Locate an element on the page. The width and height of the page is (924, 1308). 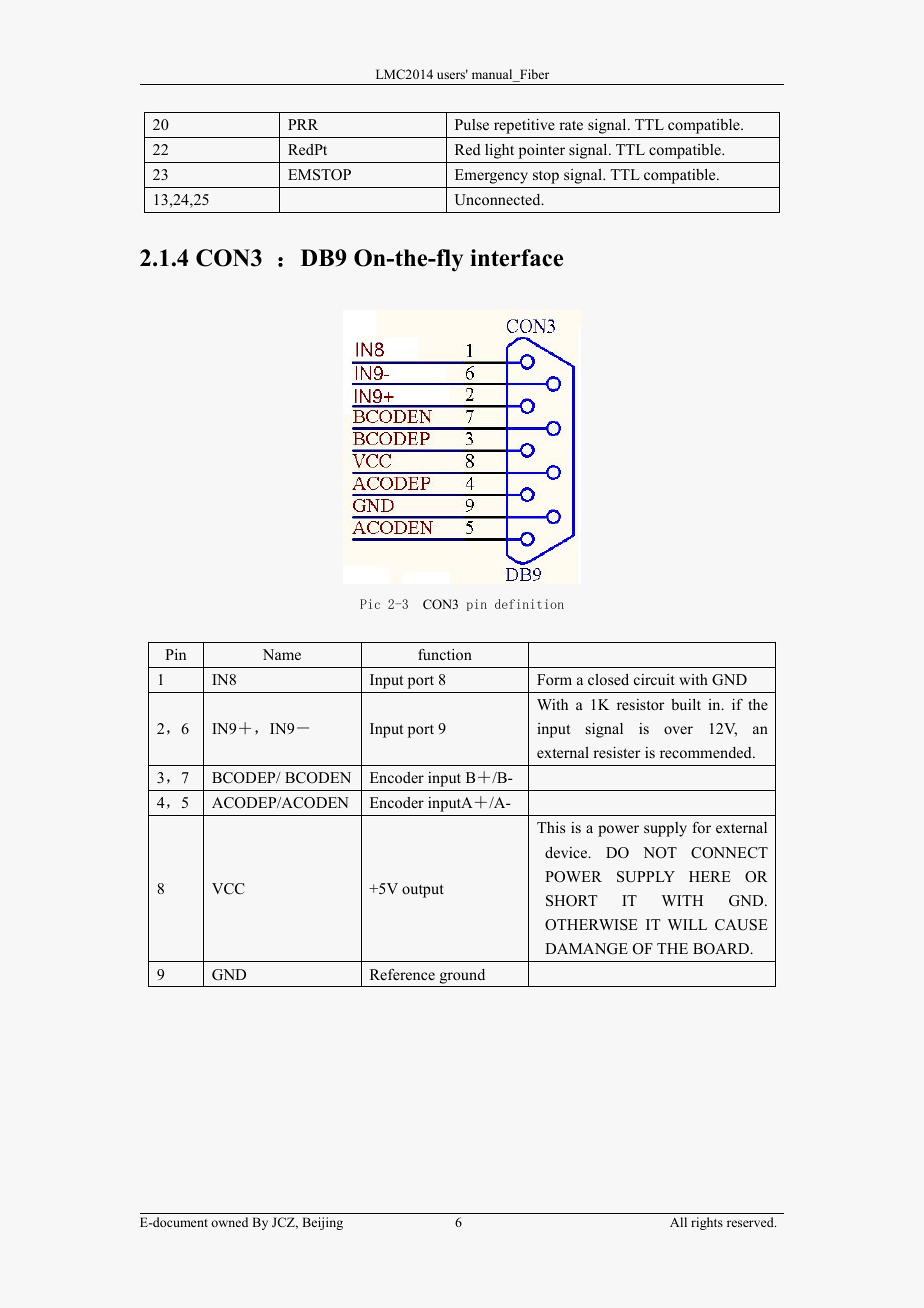
pointer is located at coordinates (542, 151).
